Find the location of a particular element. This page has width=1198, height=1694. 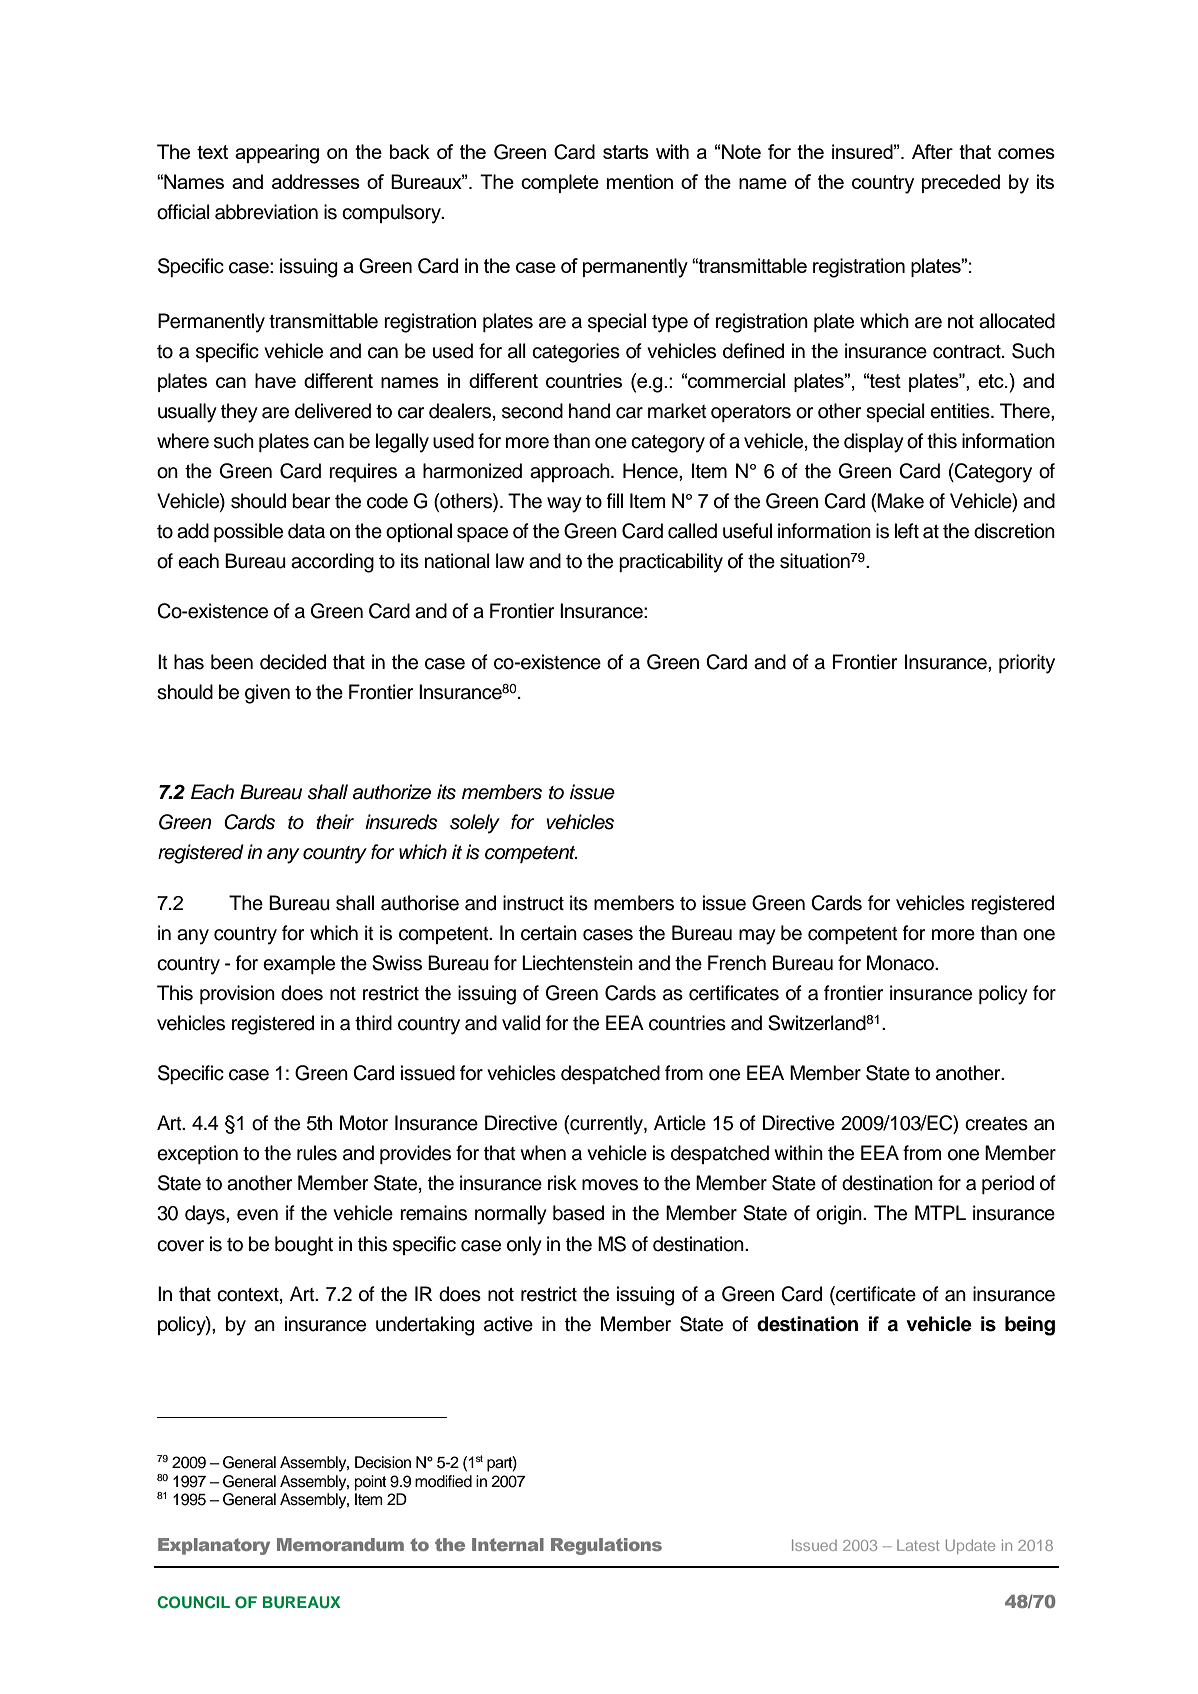

data is located at coordinates (306, 531).
